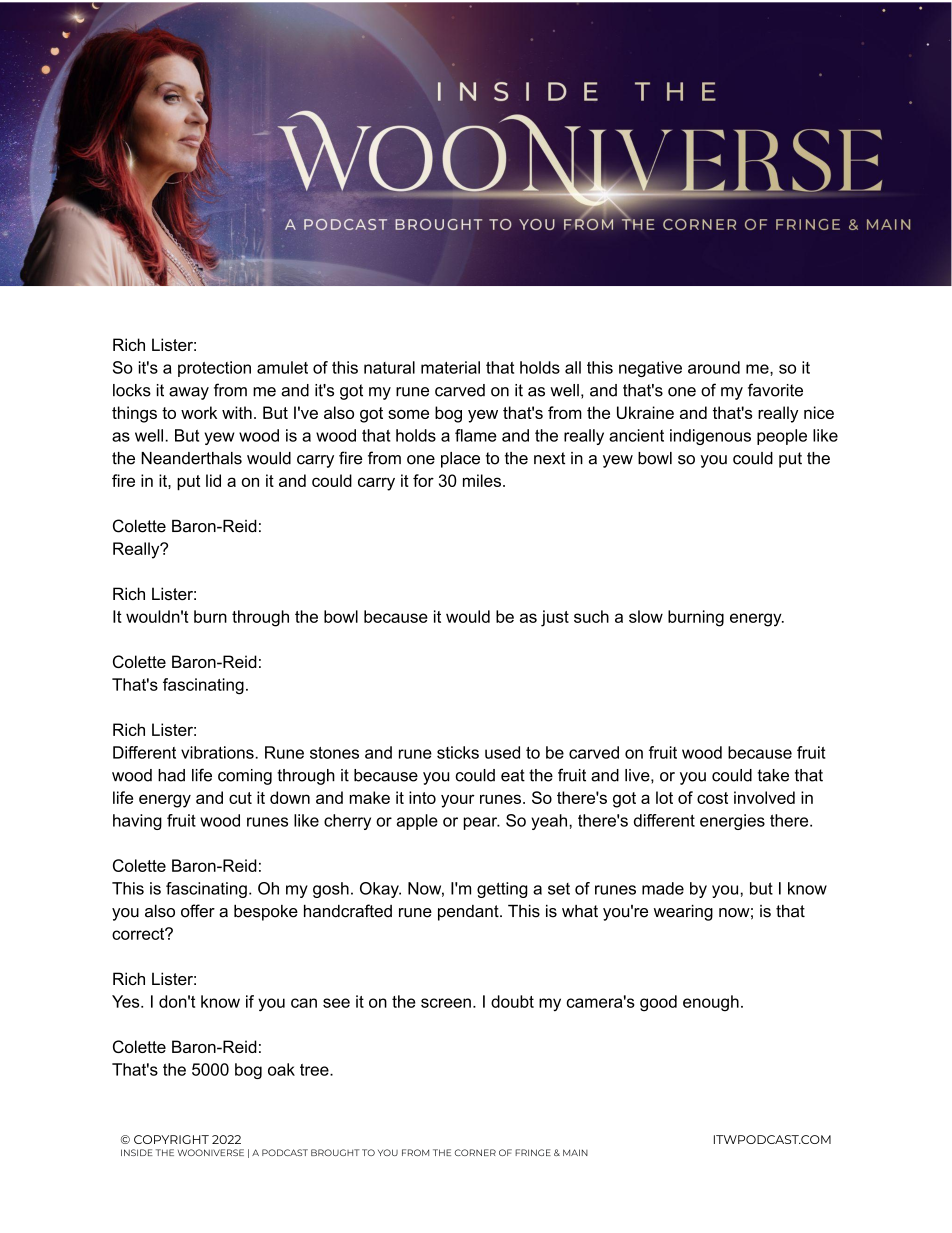 The width and height of the document is (952, 1233). What do you see at coordinates (213, 480) in the document?
I see `lid` at bounding box center [213, 480].
